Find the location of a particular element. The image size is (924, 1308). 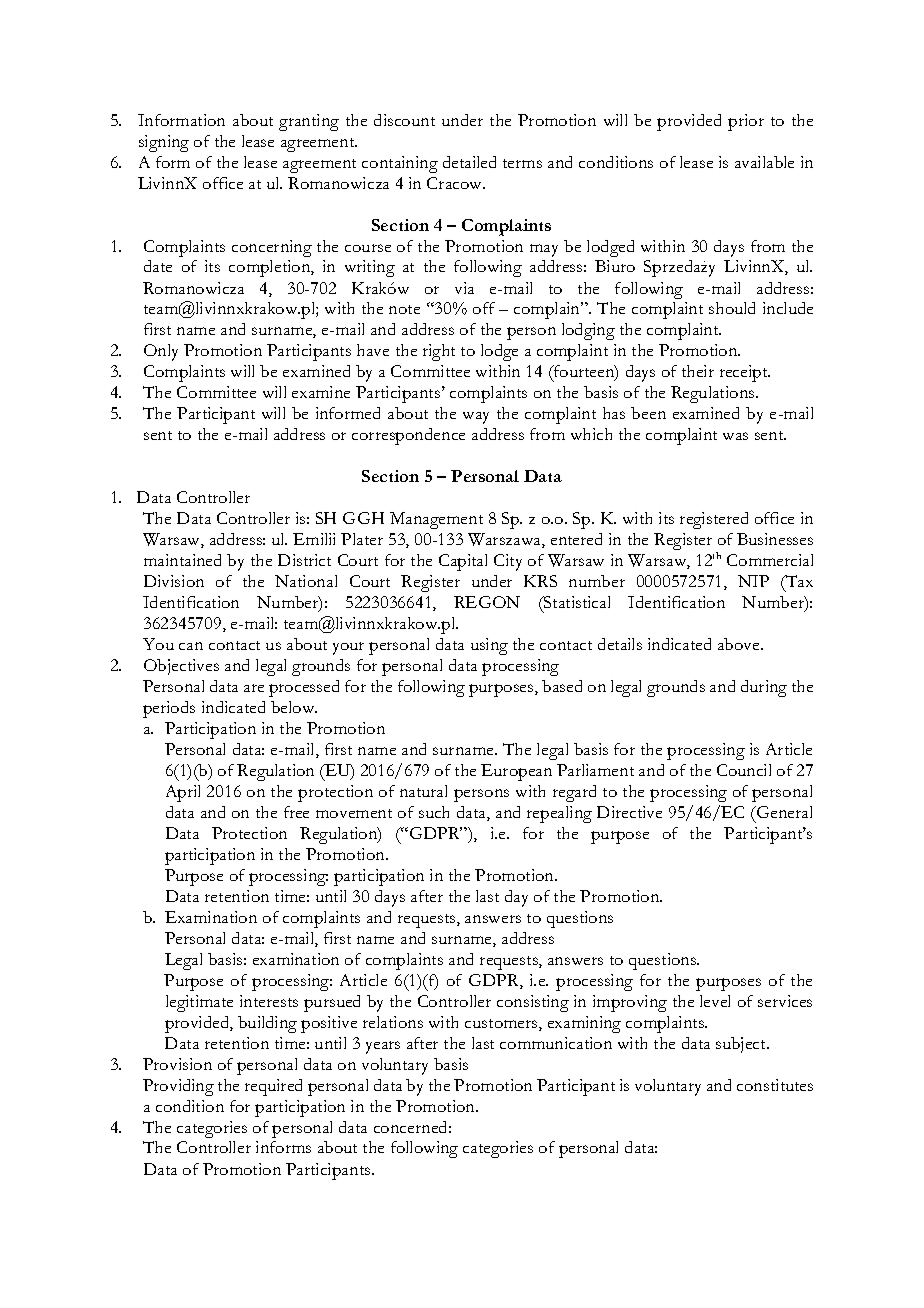

Division is located at coordinates (174, 581).
